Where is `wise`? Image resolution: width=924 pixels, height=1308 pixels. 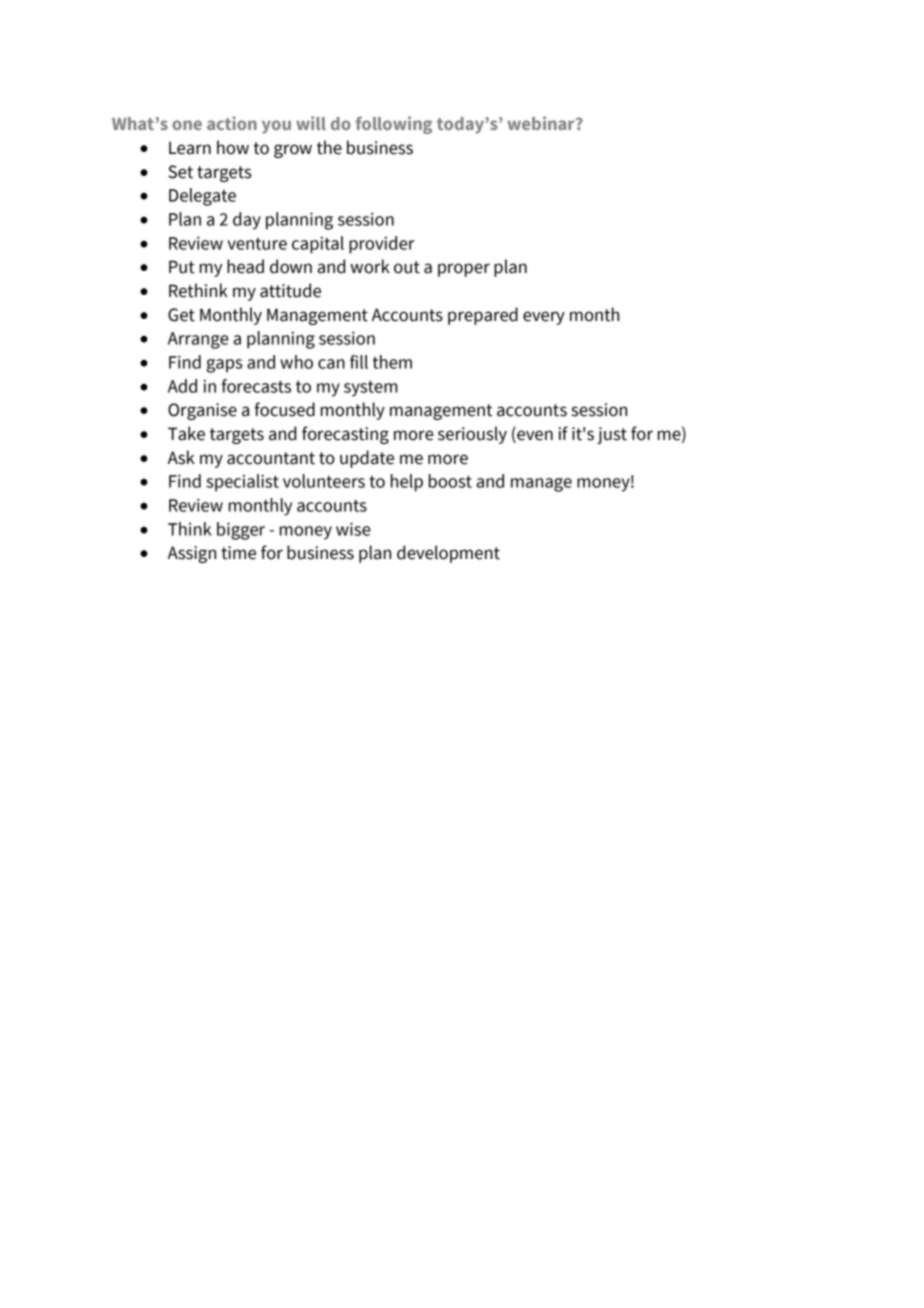 wise is located at coordinates (353, 529).
